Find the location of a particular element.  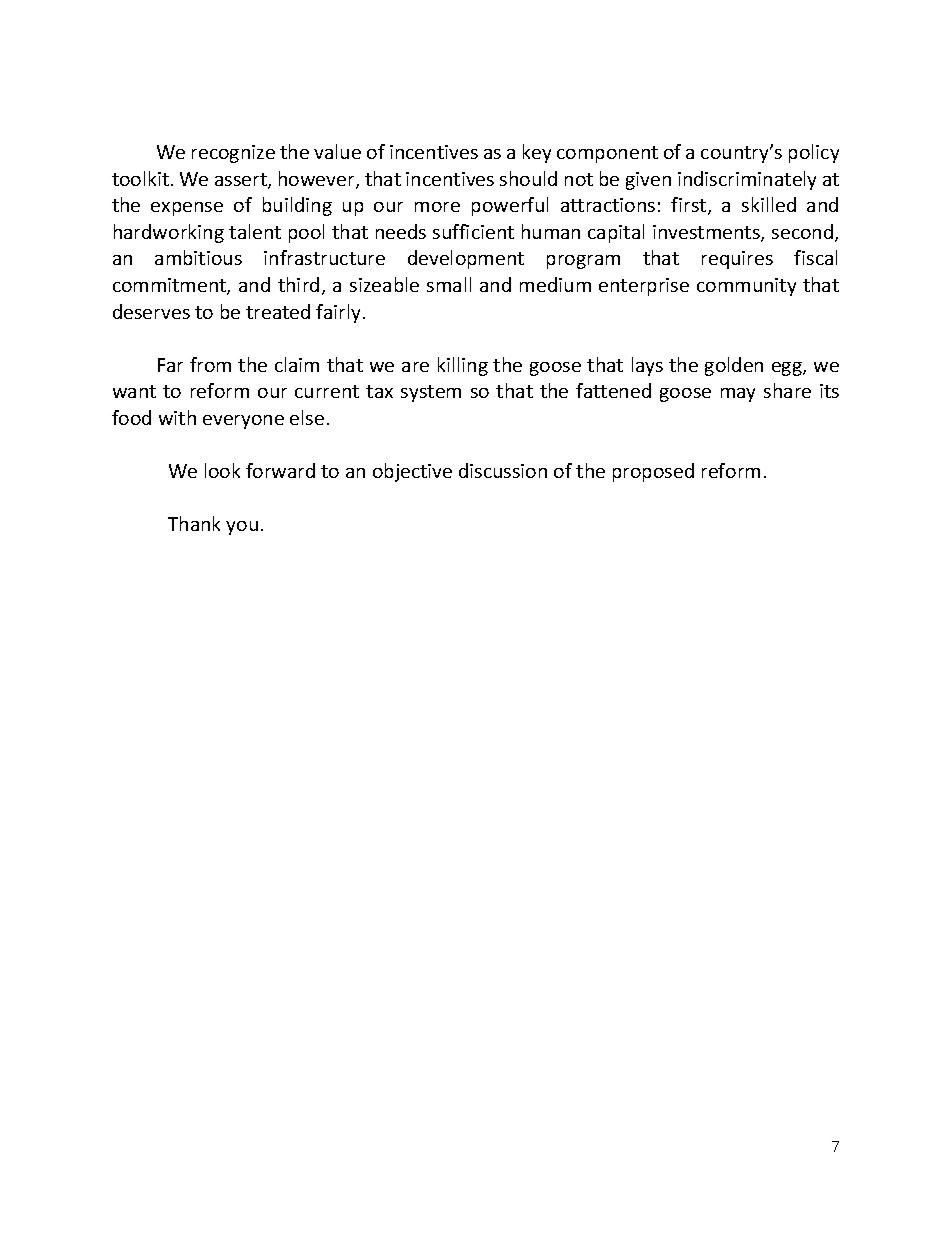

system is located at coordinates (431, 393).
